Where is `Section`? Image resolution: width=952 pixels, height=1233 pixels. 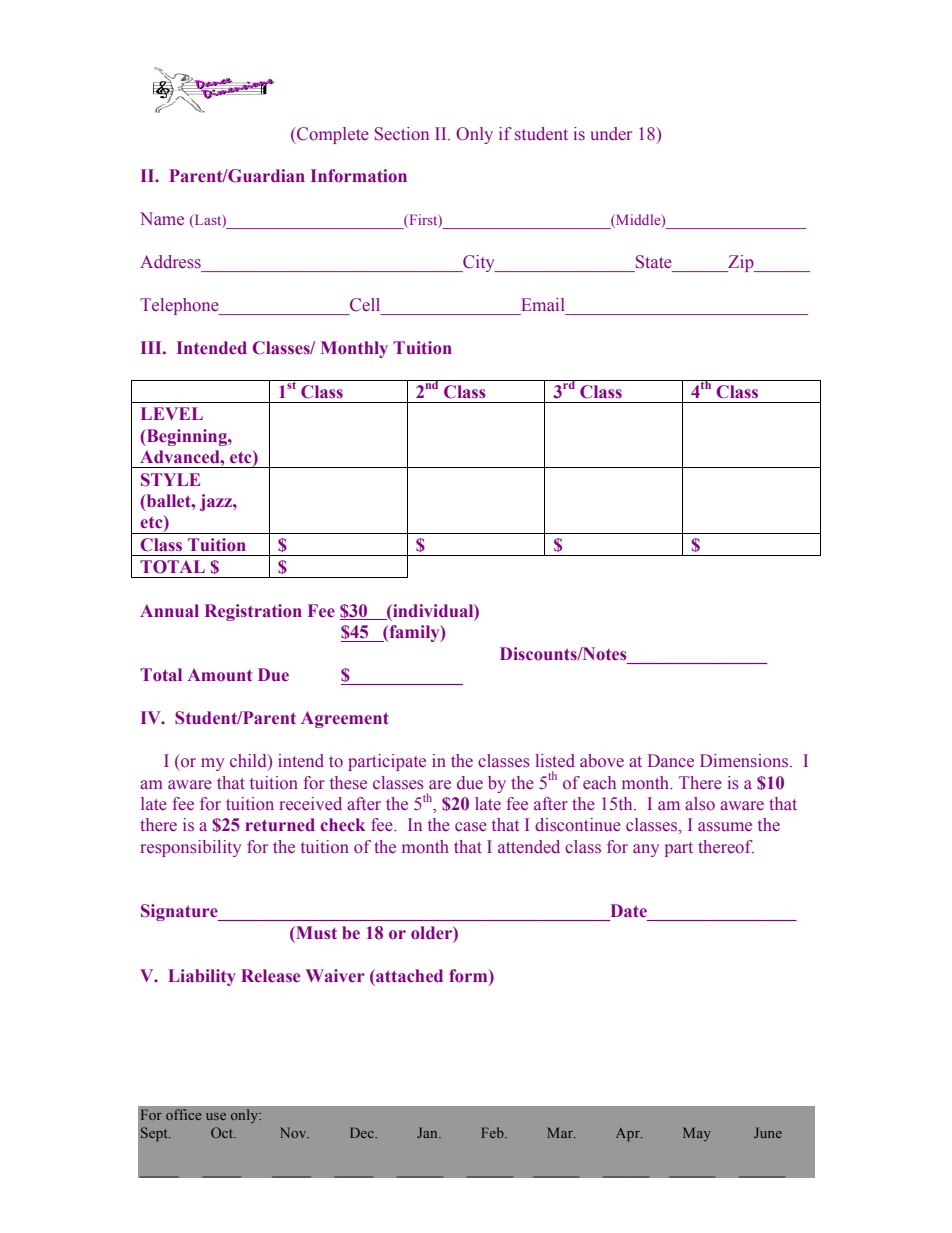 Section is located at coordinates (402, 134).
